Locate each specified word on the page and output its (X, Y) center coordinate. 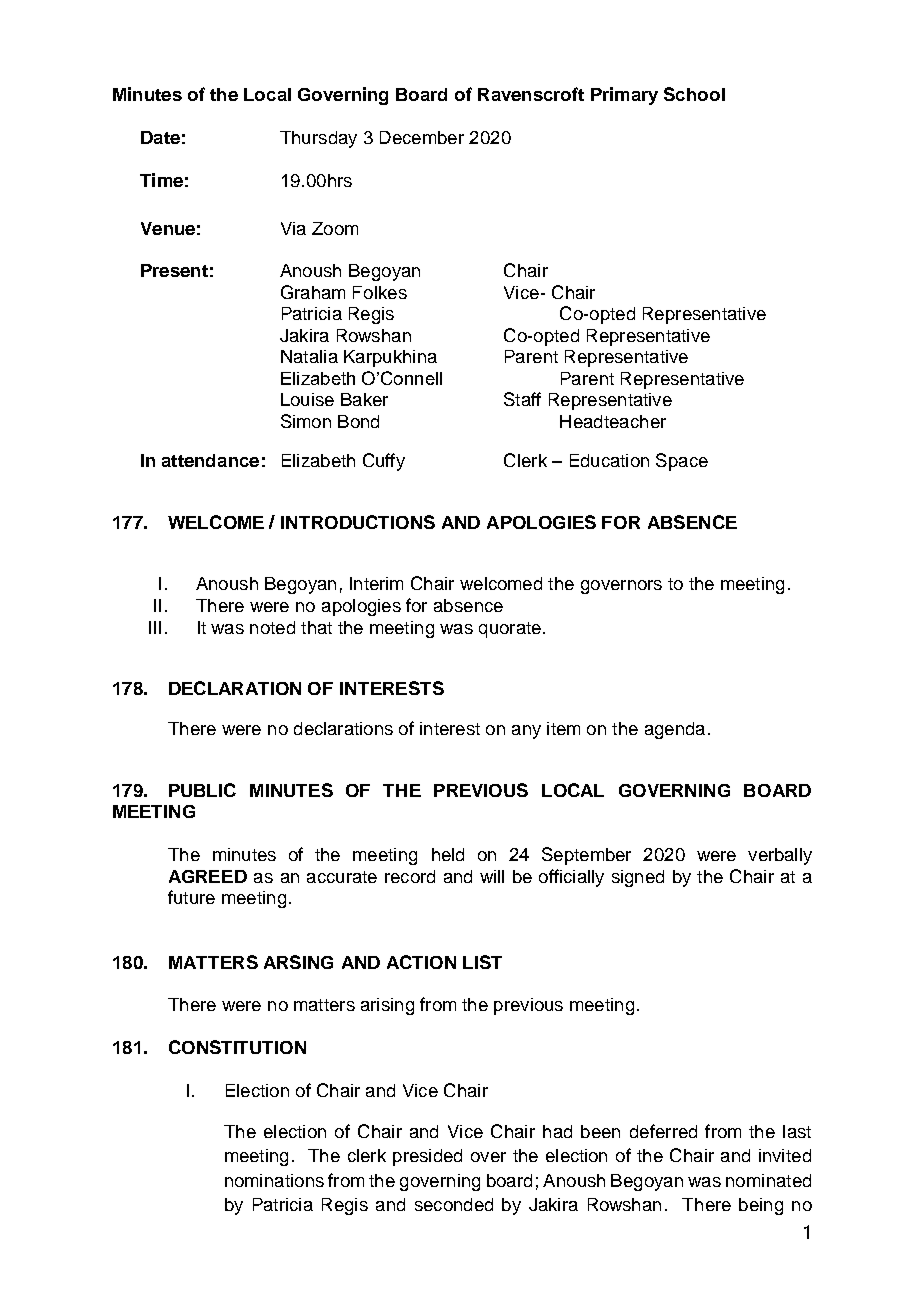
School (694, 94)
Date (160, 137)
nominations (274, 1180)
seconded (454, 1204)
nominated (768, 1180)
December (422, 137)
